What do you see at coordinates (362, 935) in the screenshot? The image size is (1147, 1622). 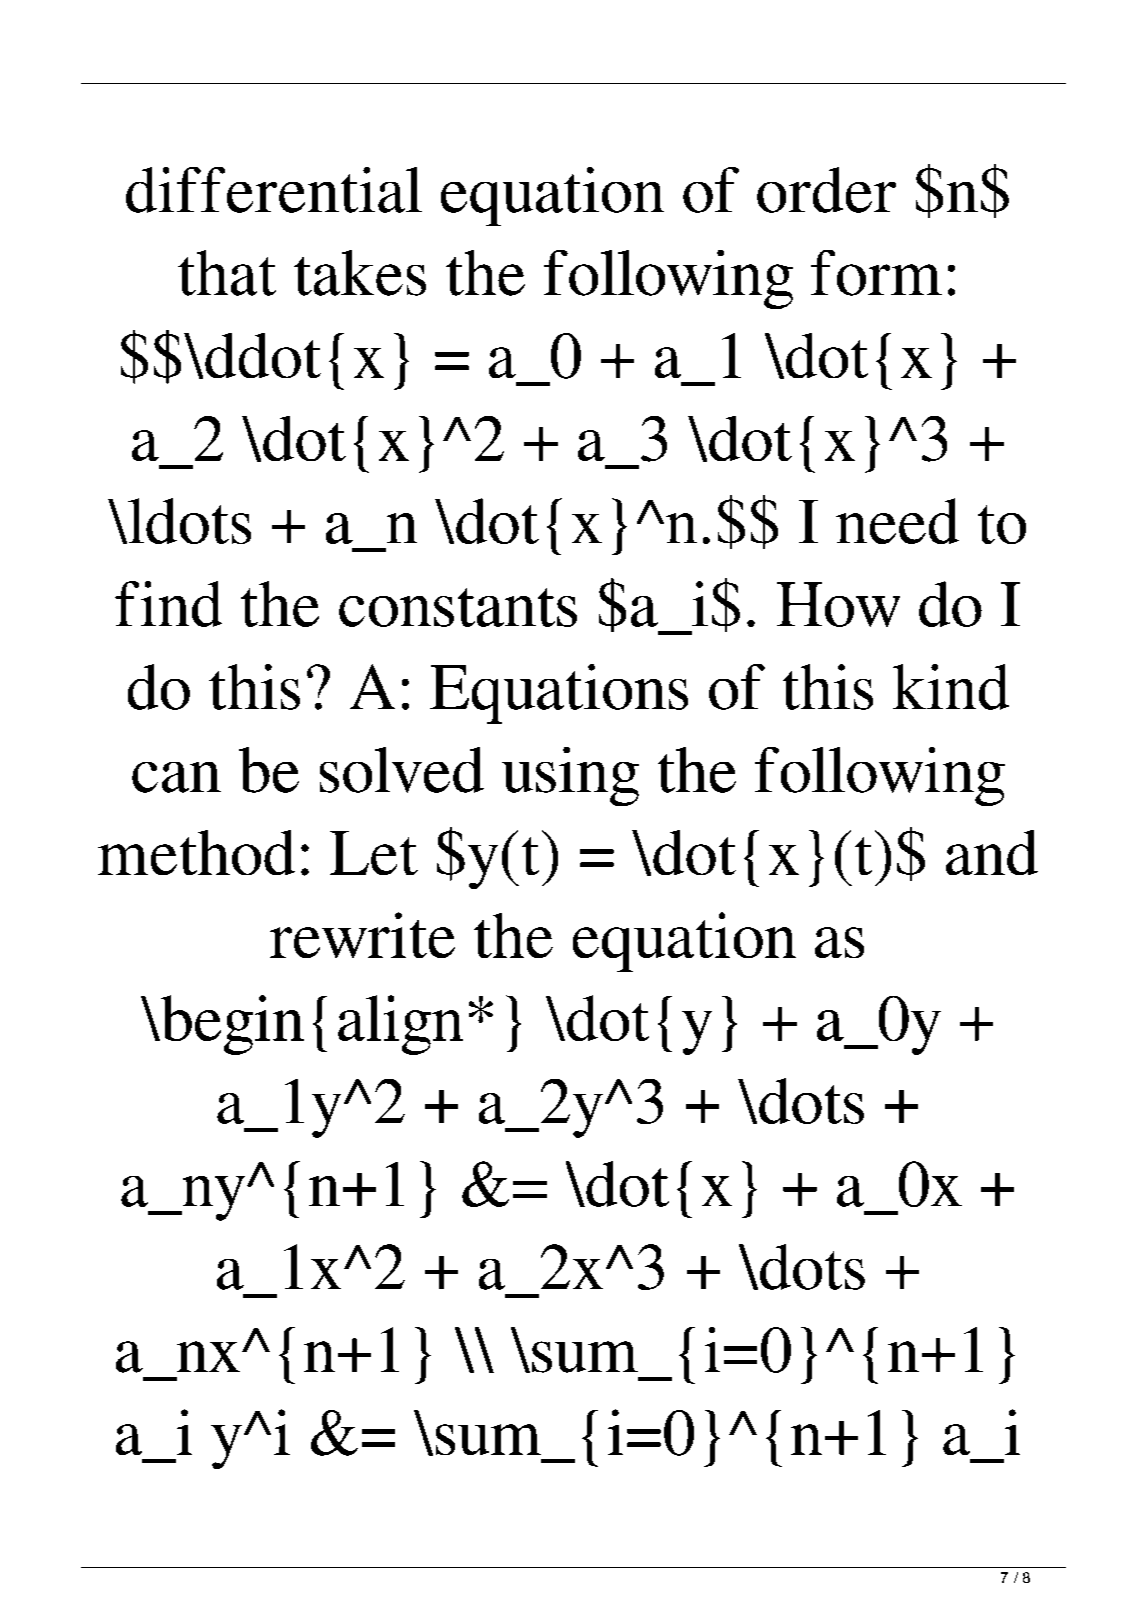 I see `rewrite` at bounding box center [362, 935].
